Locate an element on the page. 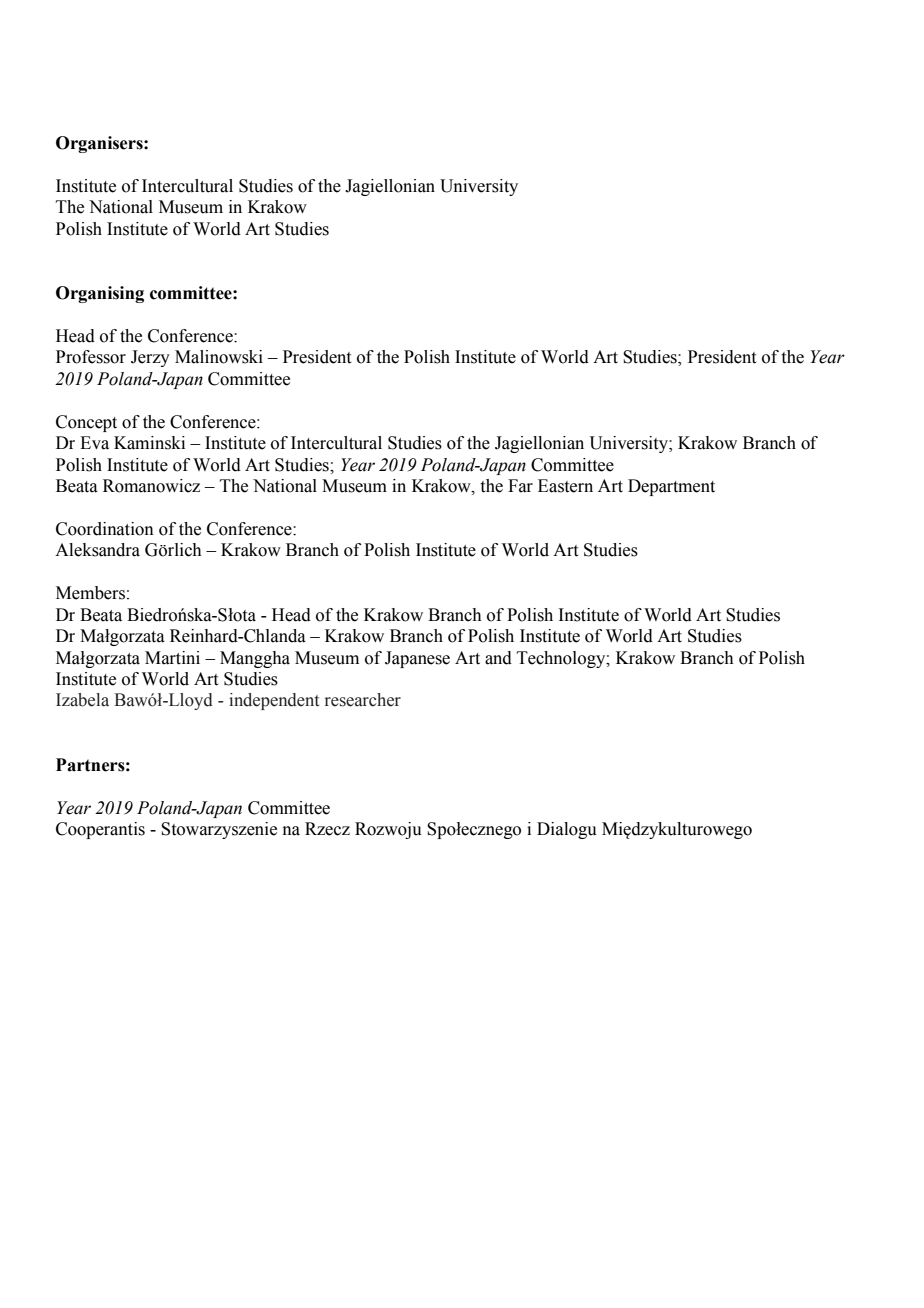 This page has width=924, height=1308. Department is located at coordinates (671, 487).
